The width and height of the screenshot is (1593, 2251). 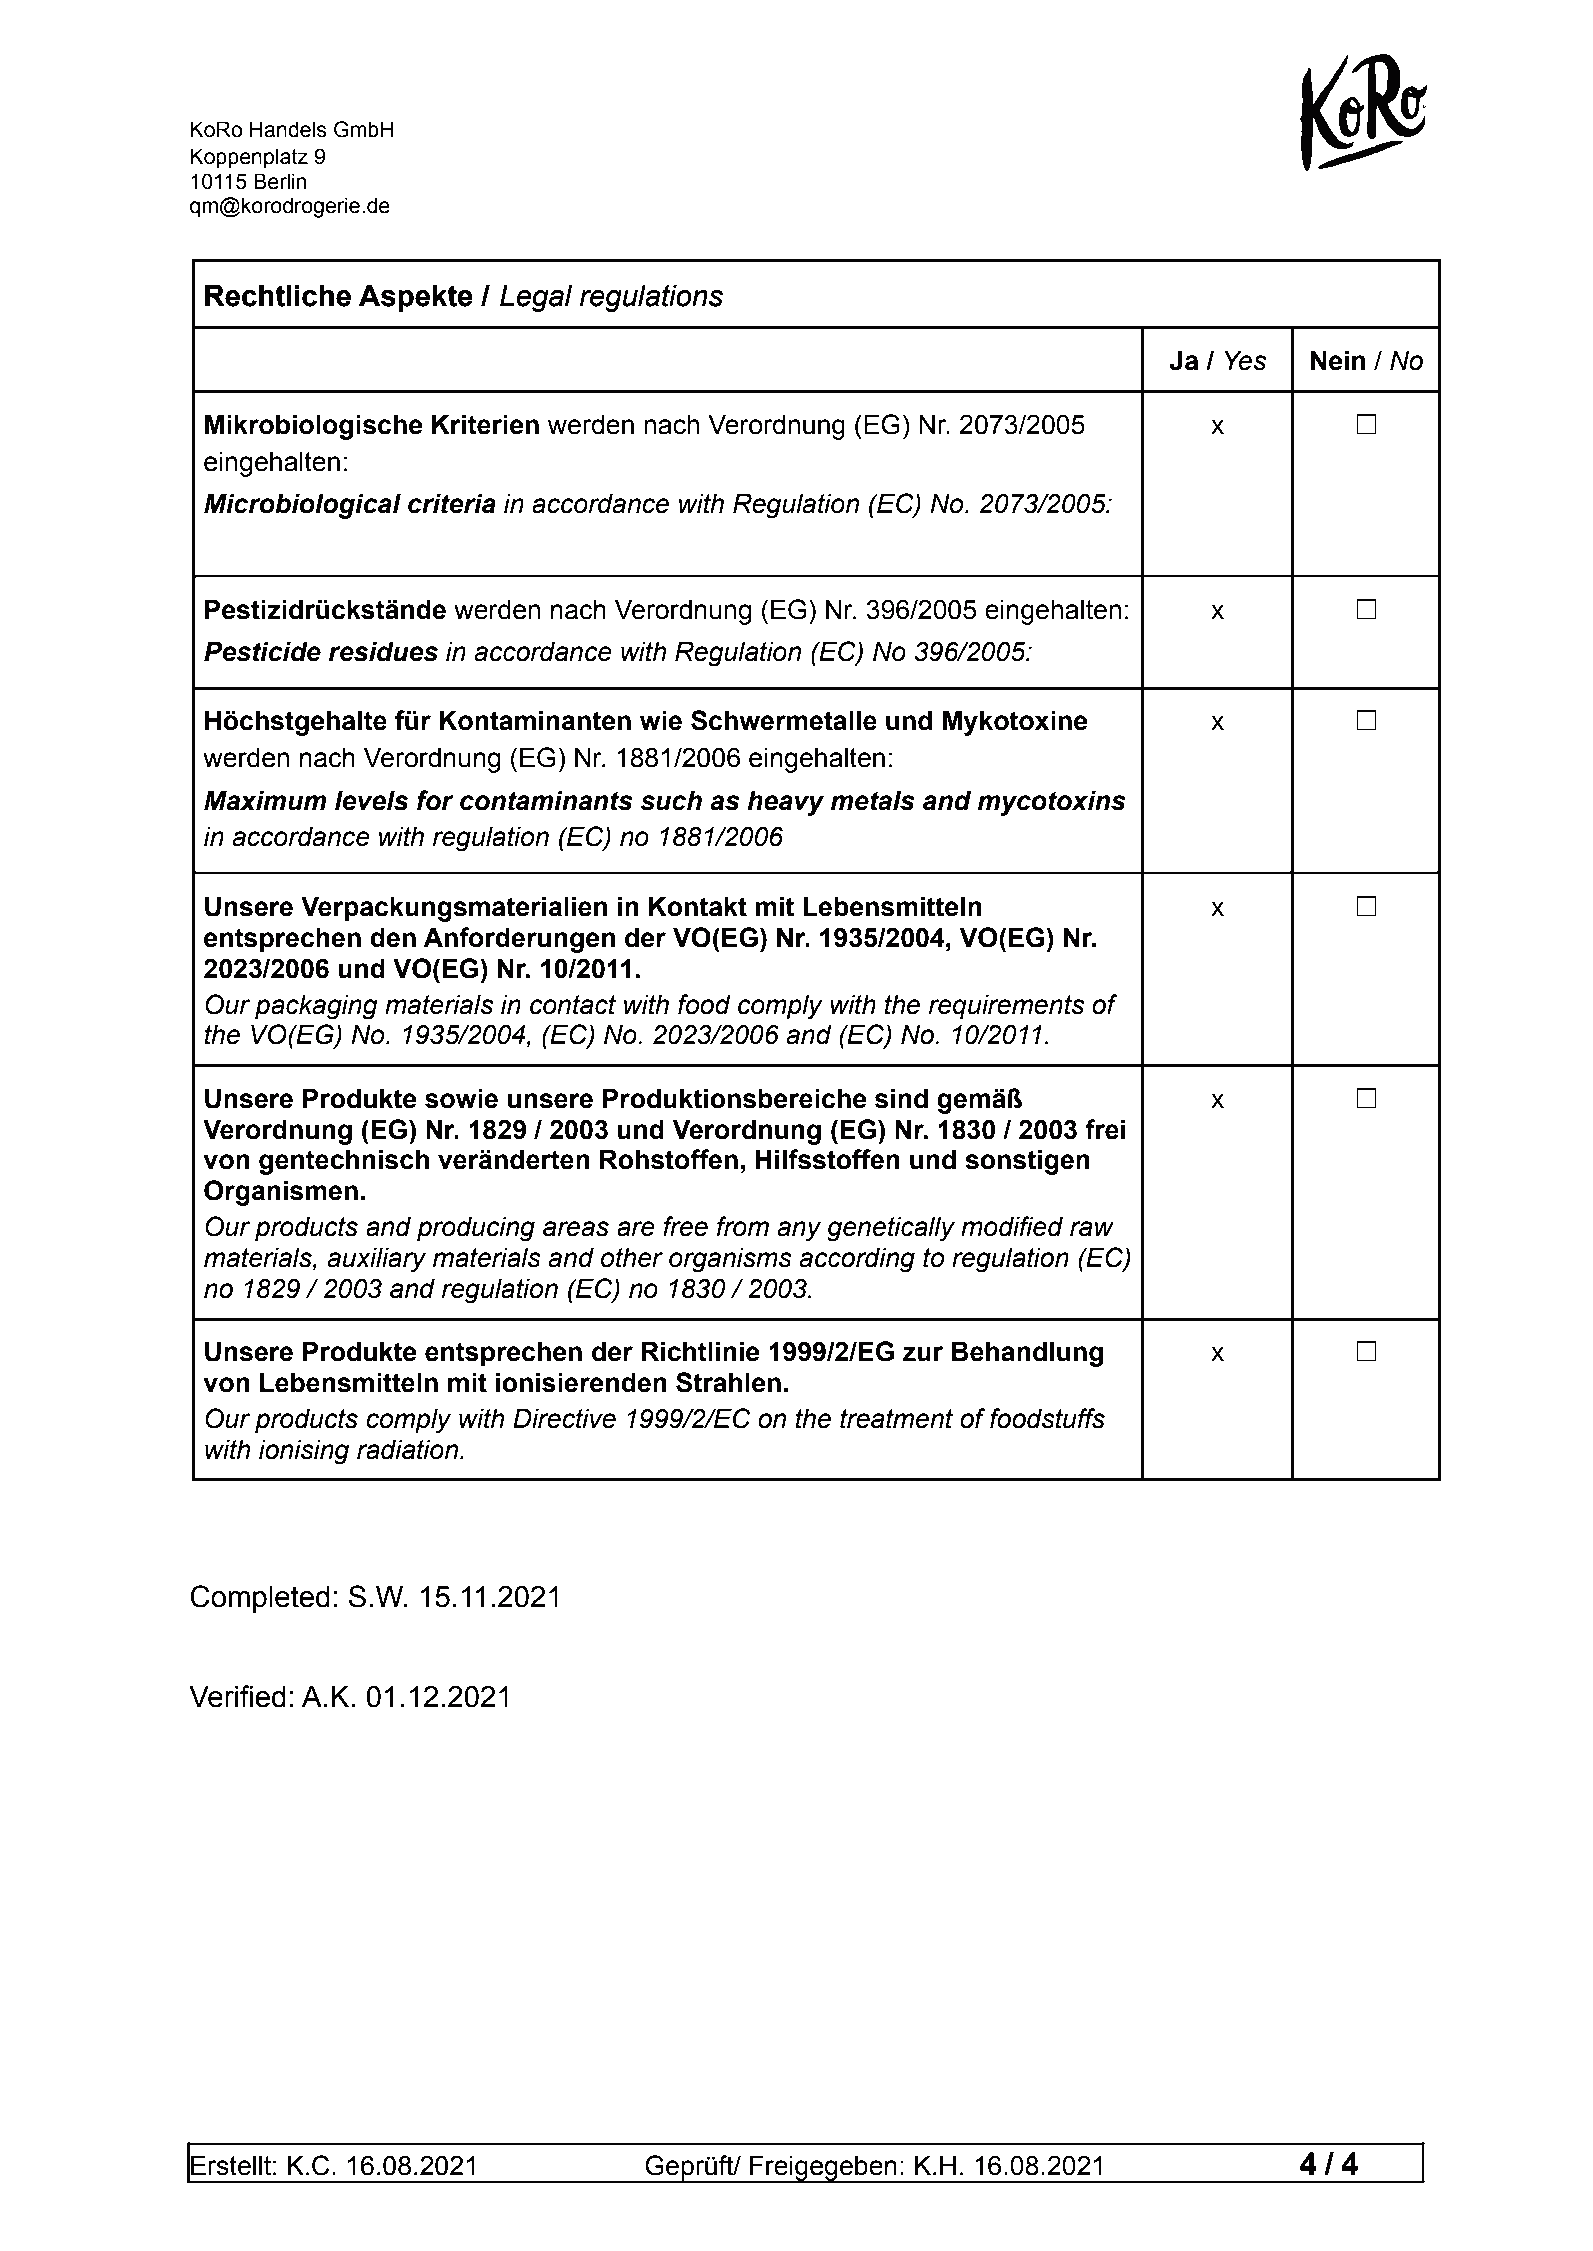 What do you see at coordinates (260, 1599) in the screenshot?
I see `Completed` at bounding box center [260, 1599].
